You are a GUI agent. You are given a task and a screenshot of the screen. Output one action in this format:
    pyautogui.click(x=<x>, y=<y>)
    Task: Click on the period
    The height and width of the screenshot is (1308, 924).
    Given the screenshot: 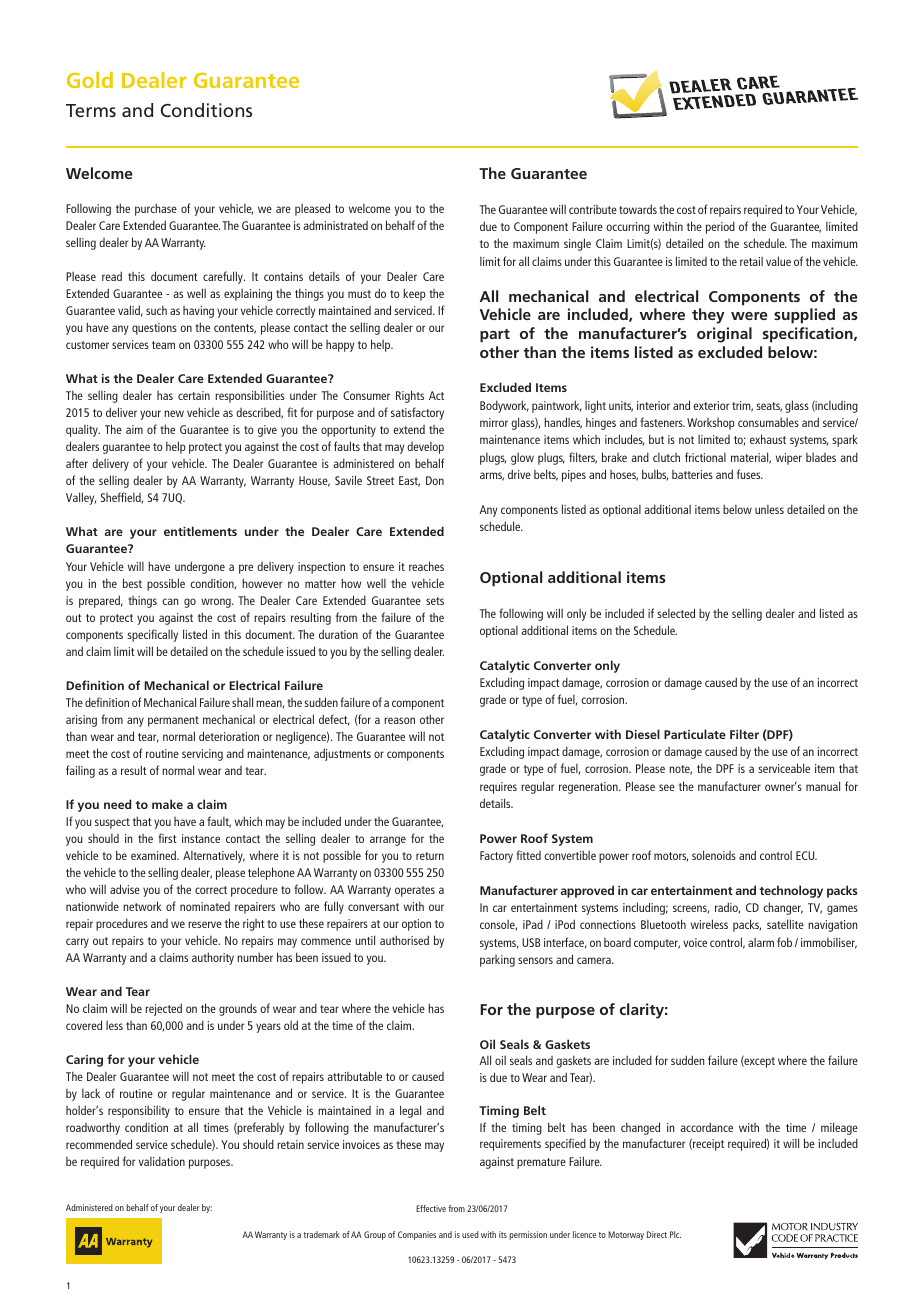 What is the action you would take?
    pyautogui.click(x=720, y=227)
